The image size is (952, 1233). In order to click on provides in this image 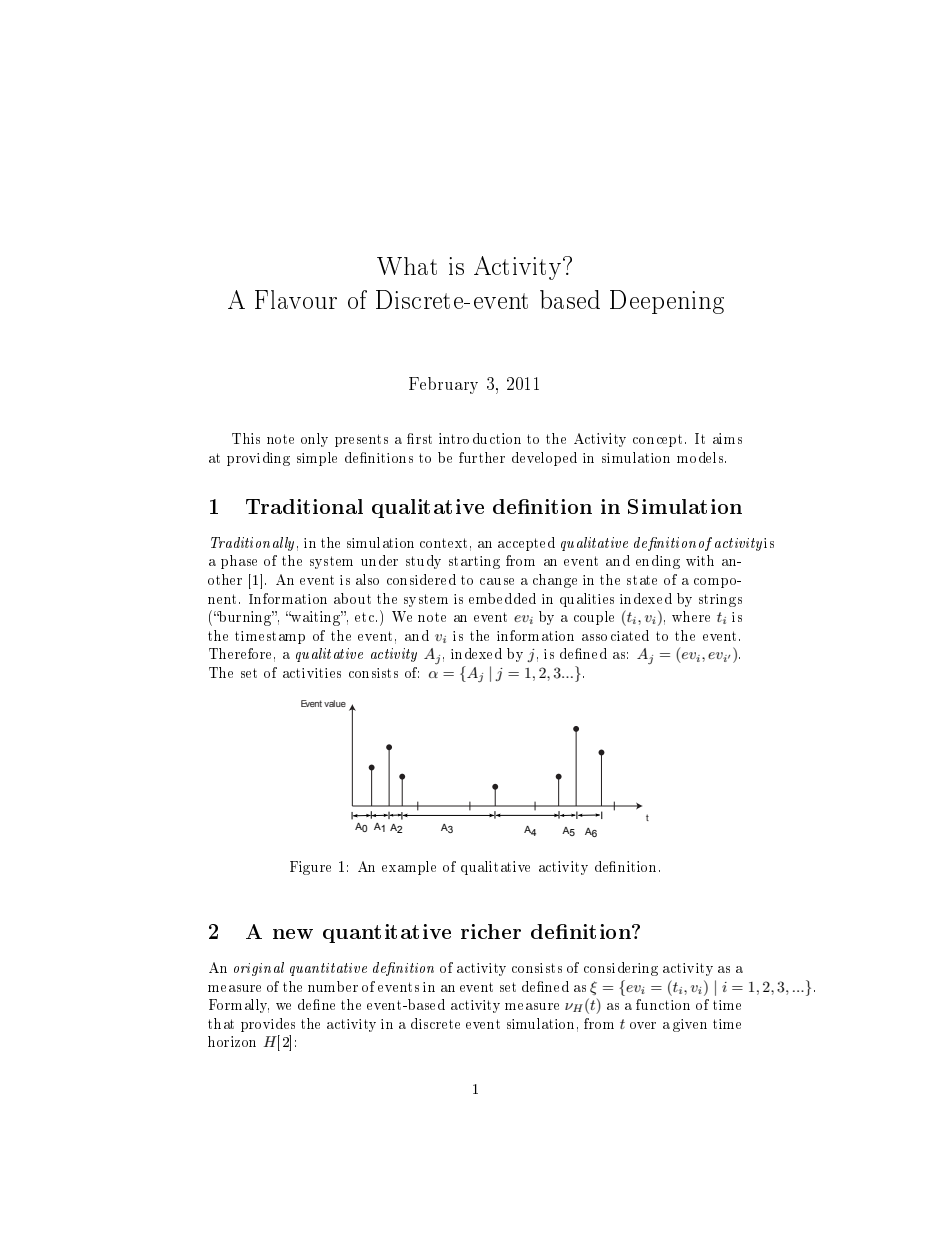, I will do `click(268, 1025)`.
